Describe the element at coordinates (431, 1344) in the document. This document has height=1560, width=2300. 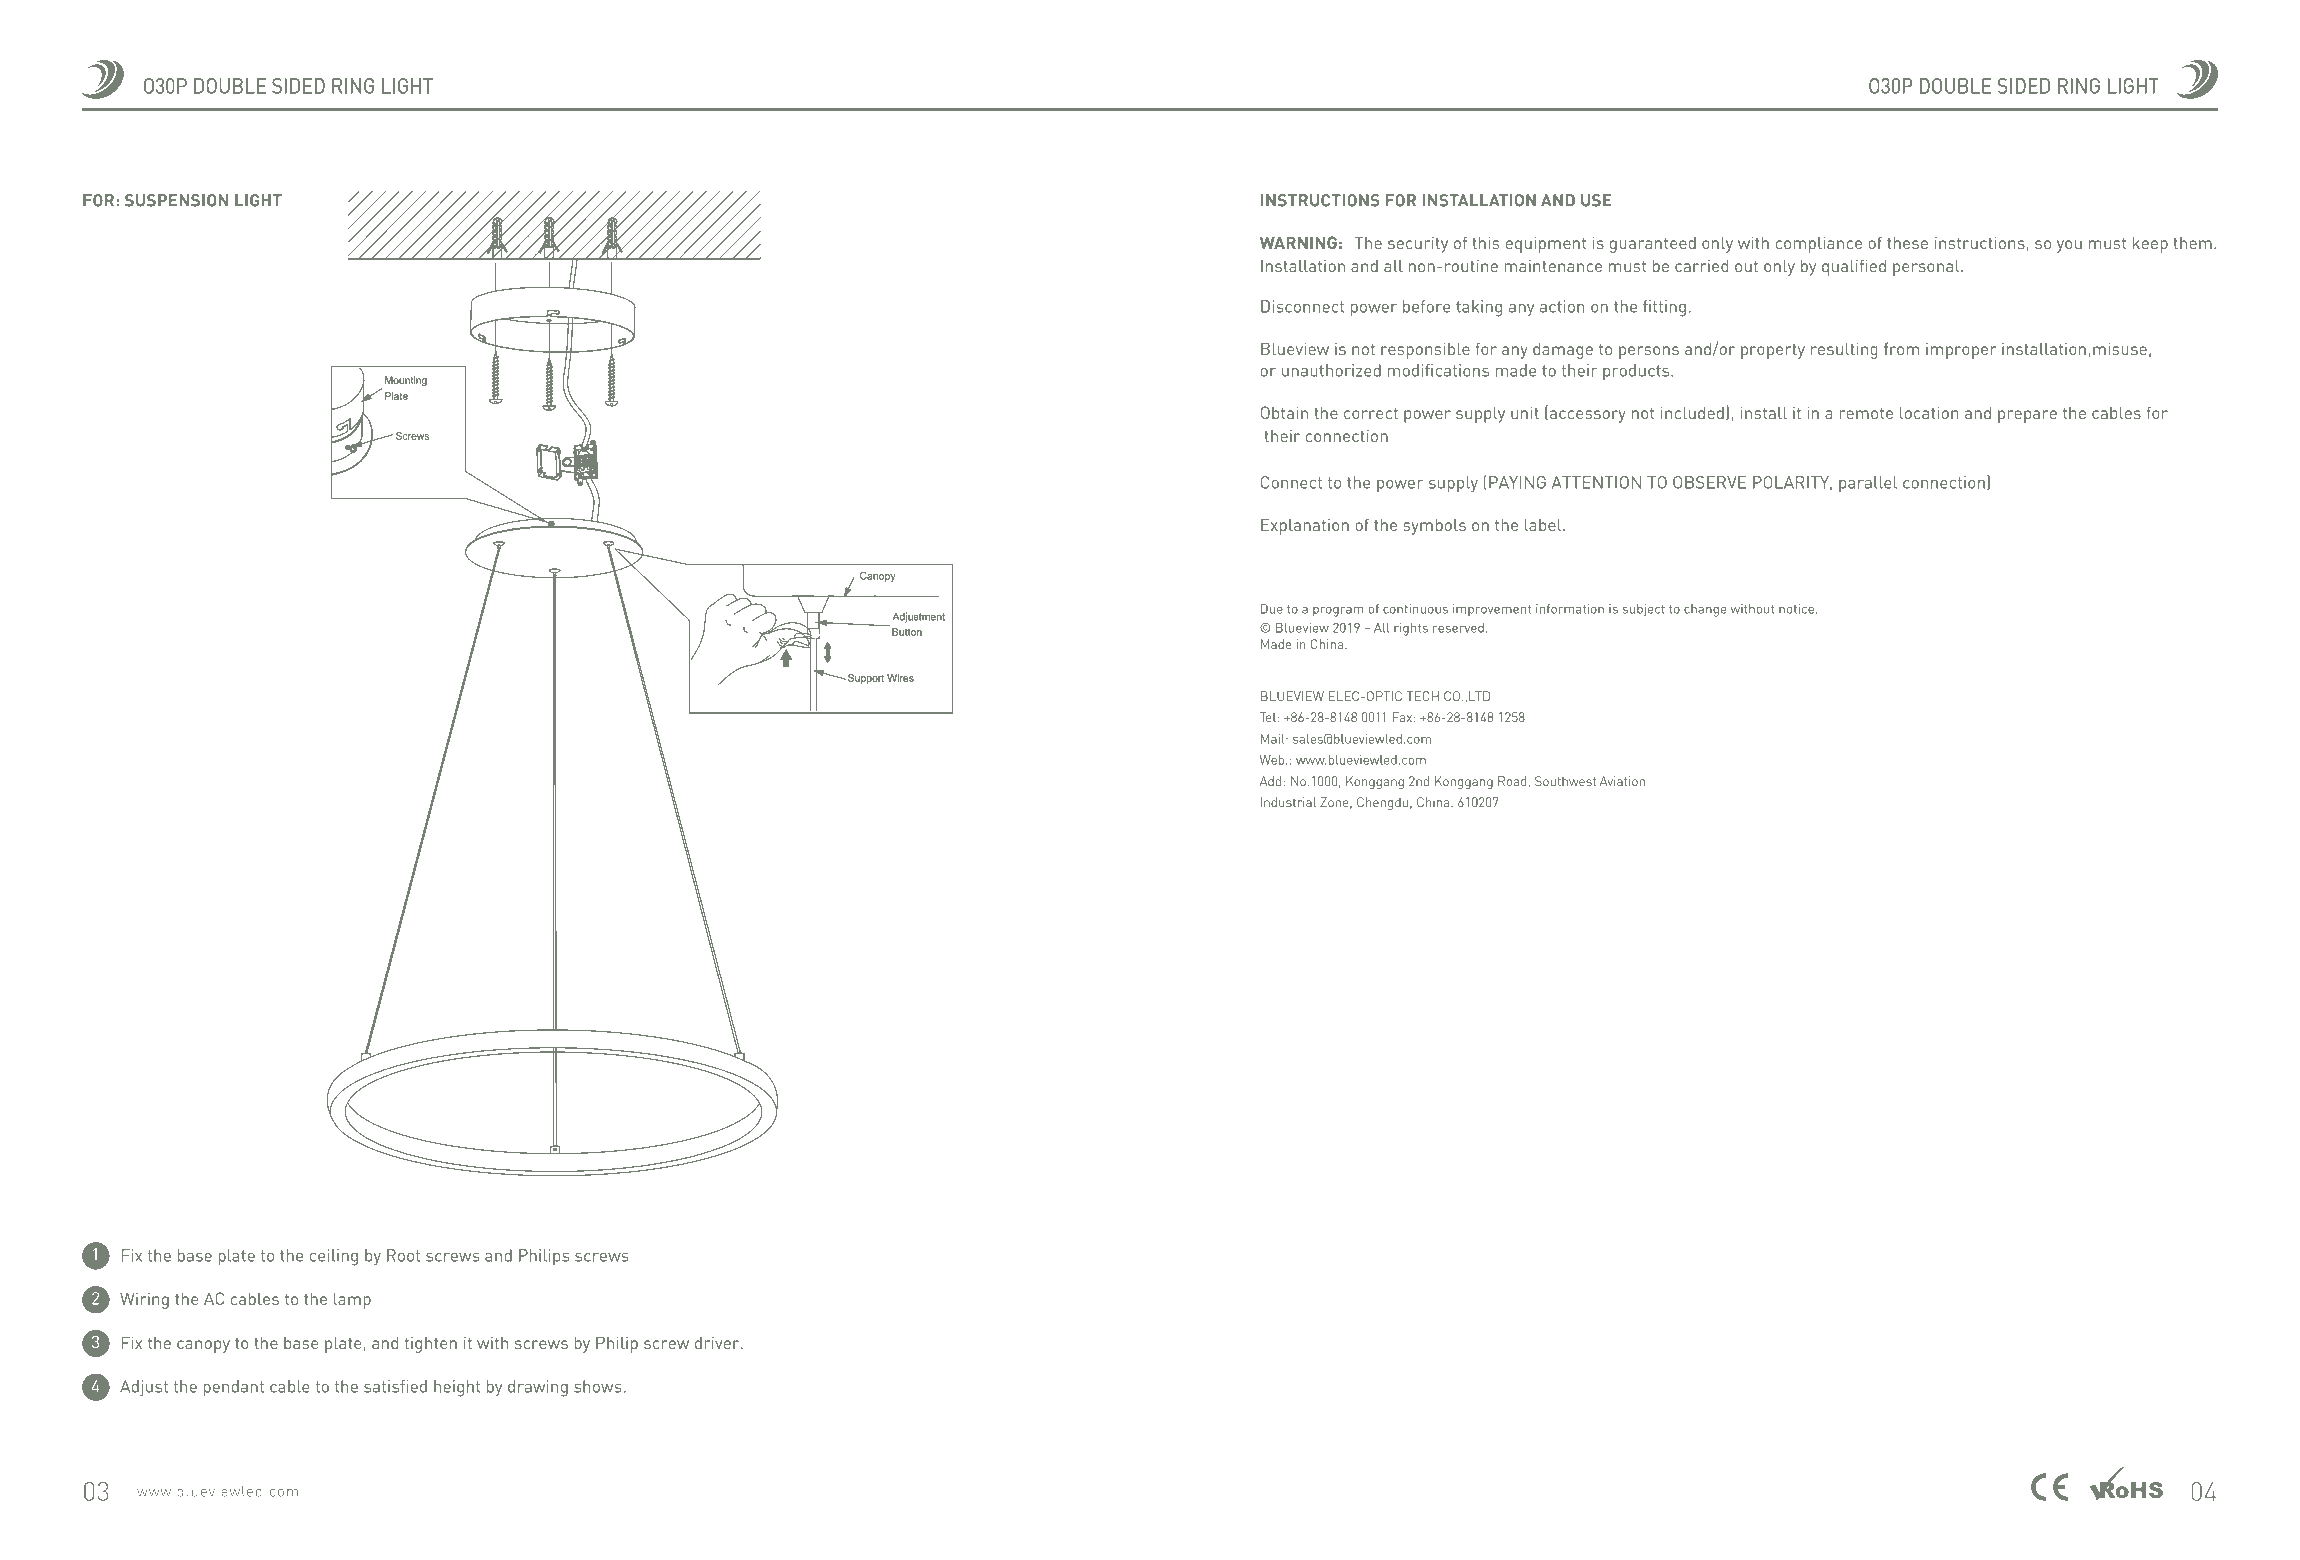
I see `tighten` at that location.
